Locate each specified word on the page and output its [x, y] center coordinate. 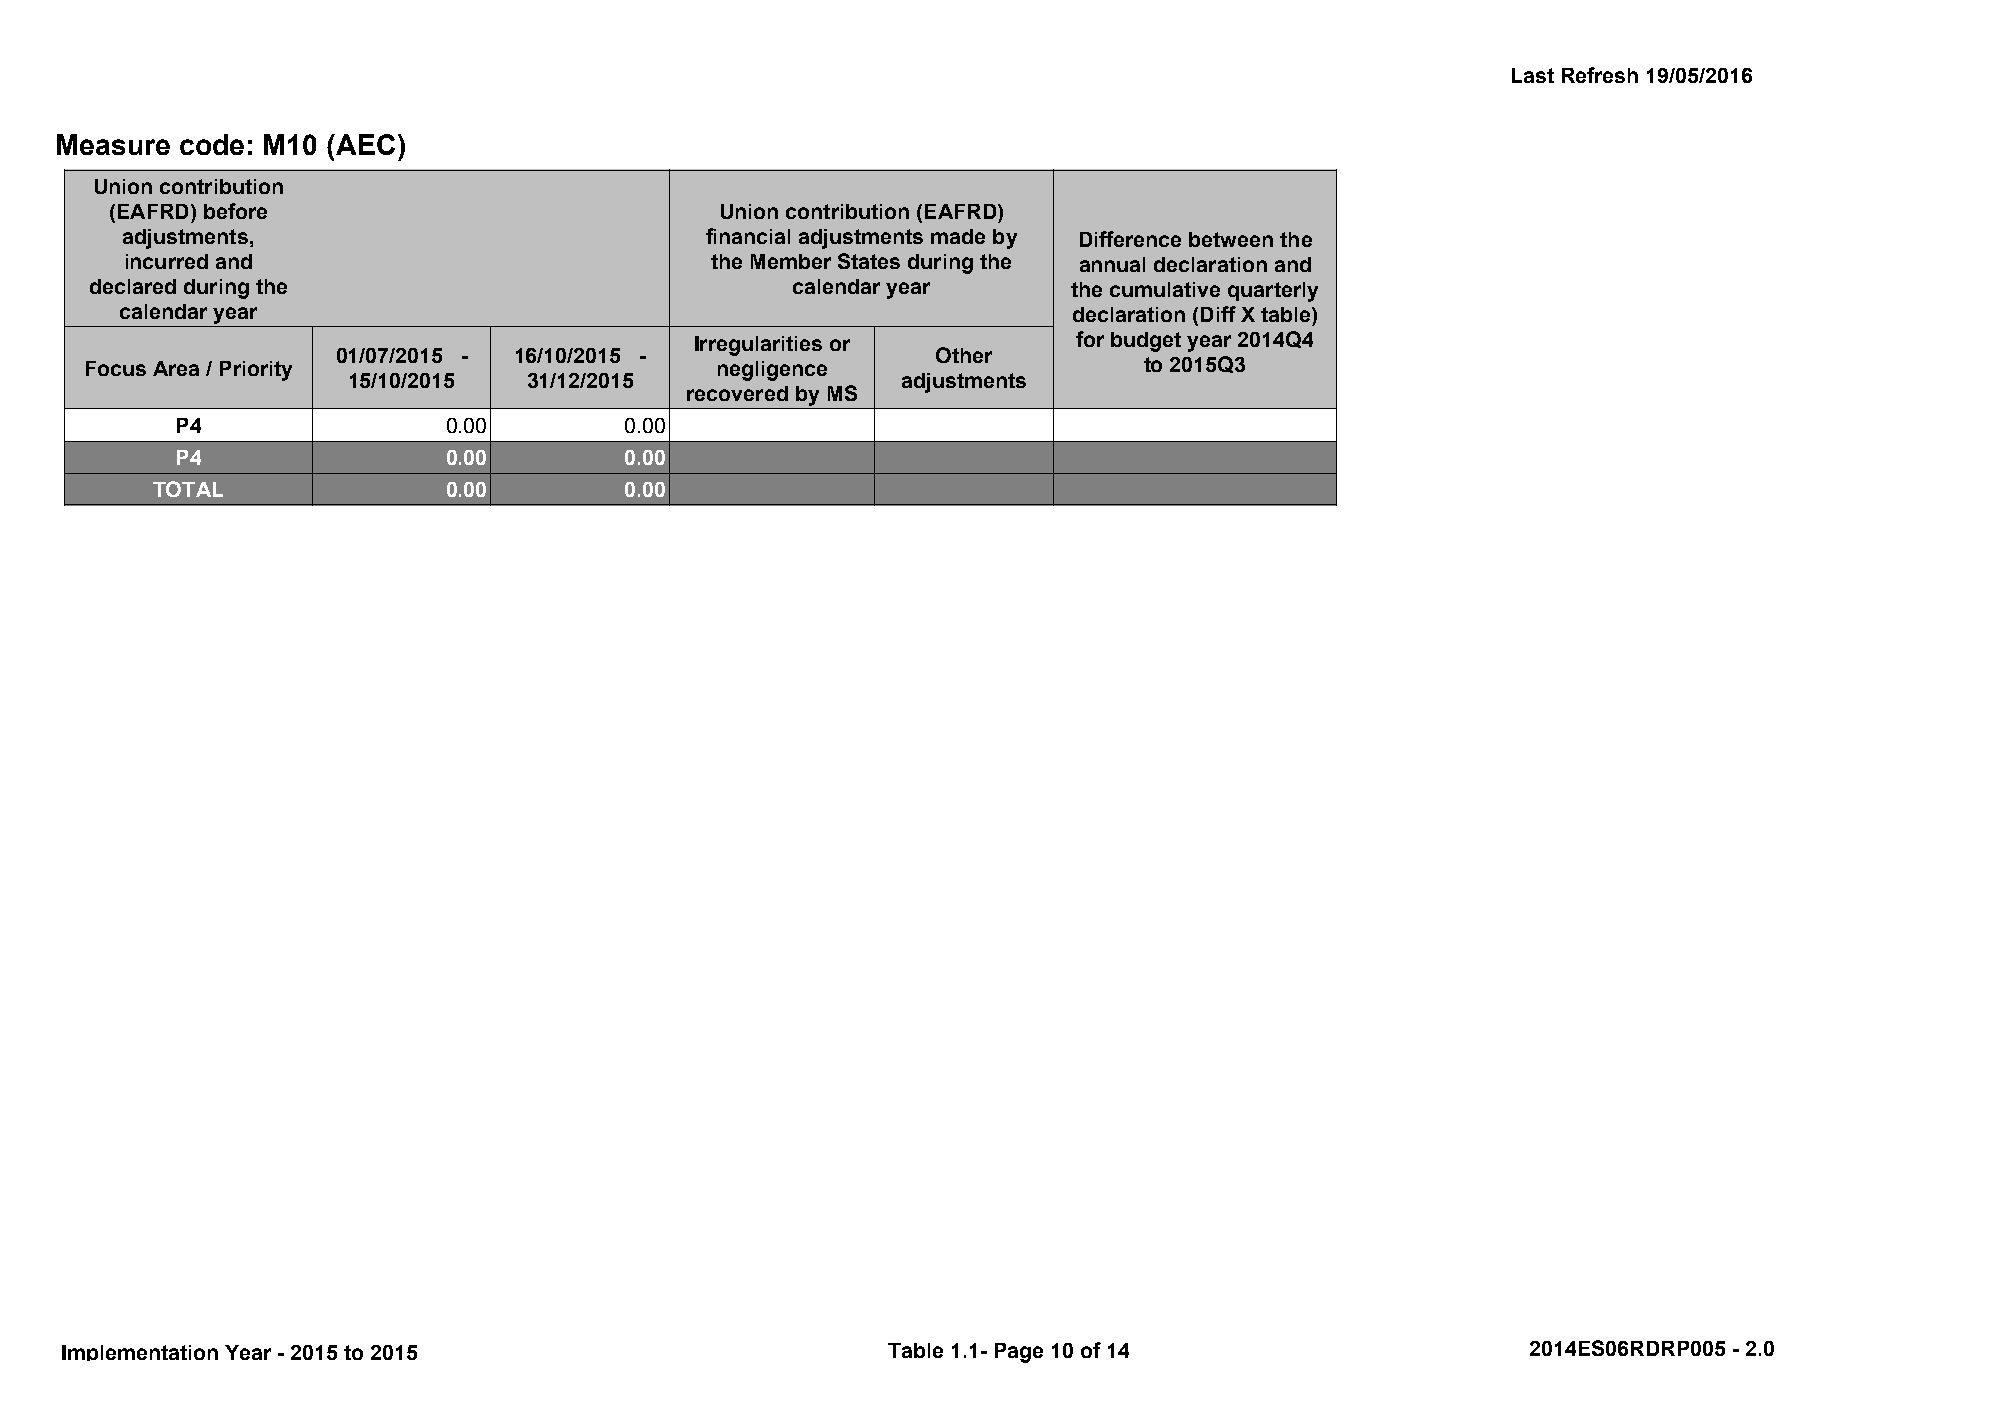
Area [176, 368]
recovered [737, 393]
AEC [364, 144]
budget [1146, 342]
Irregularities [758, 346]
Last [1533, 75]
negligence [772, 371]
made [958, 236]
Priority [256, 371]
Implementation [140, 1353]
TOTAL [188, 489]
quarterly [1273, 292]
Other [964, 355]
